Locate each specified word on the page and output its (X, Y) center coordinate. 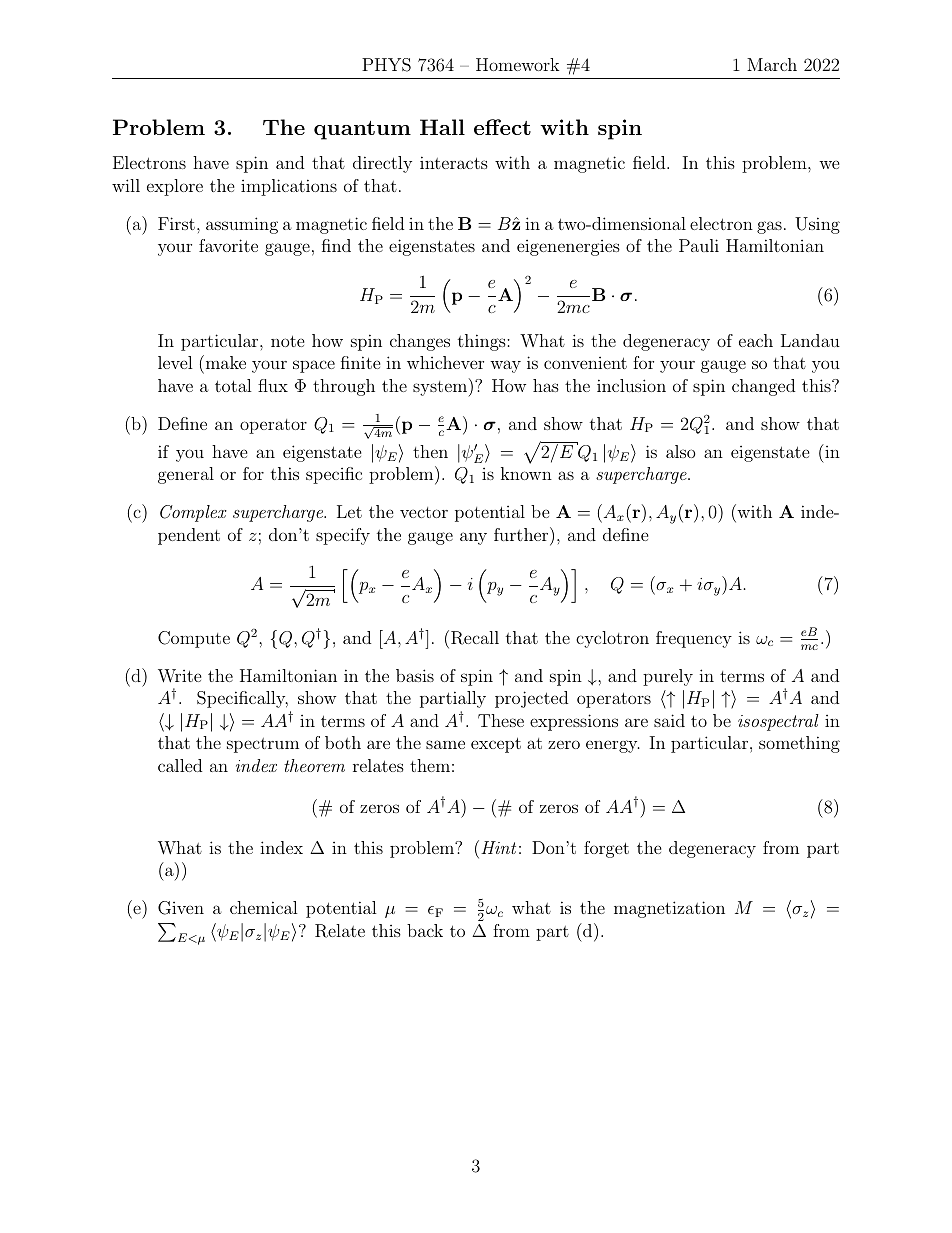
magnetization (669, 909)
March (772, 64)
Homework (517, 64)
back (425, 930)
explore (175, 187)
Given (181, 908)
